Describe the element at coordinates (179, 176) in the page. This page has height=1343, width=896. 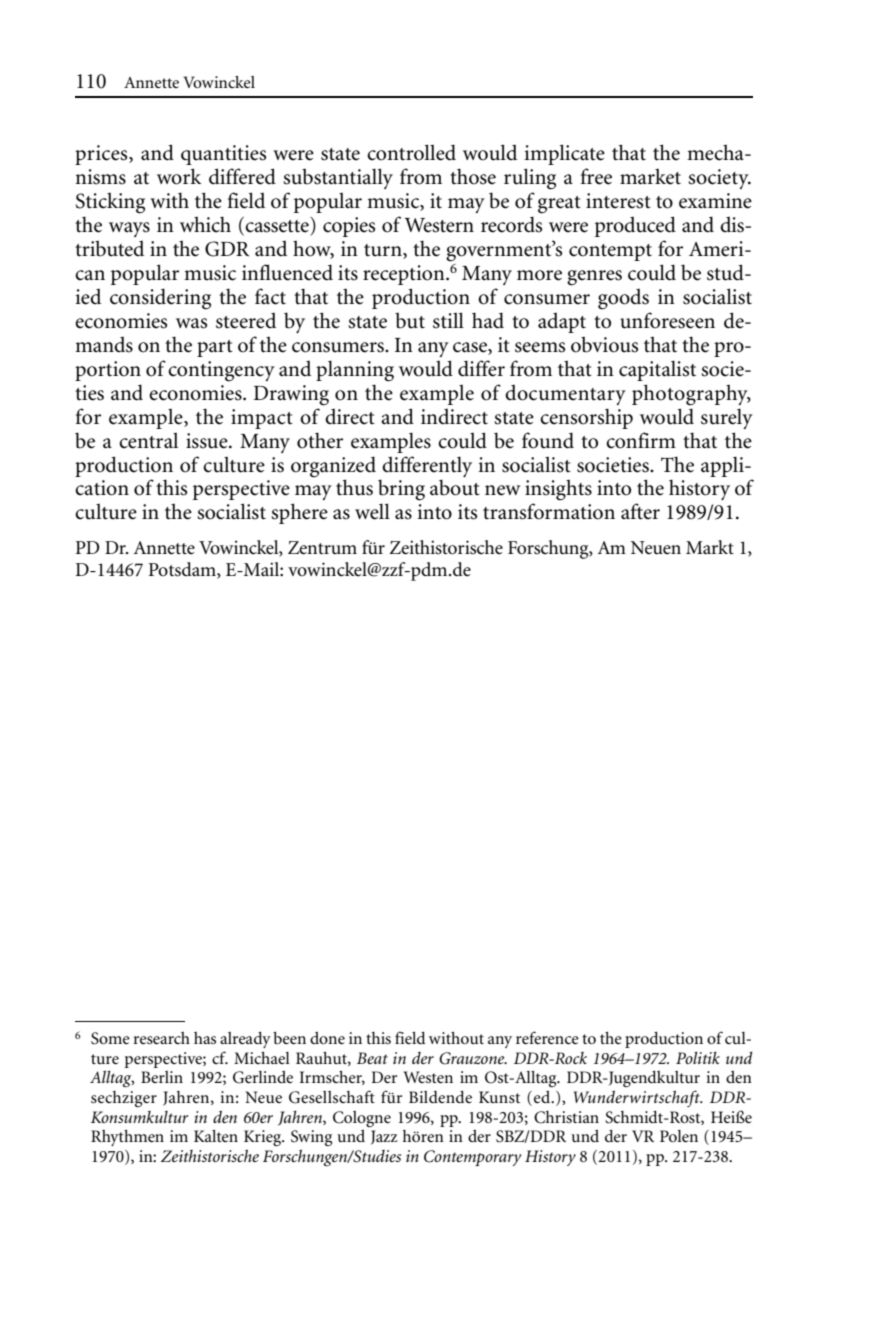
I see `work` at that location.
